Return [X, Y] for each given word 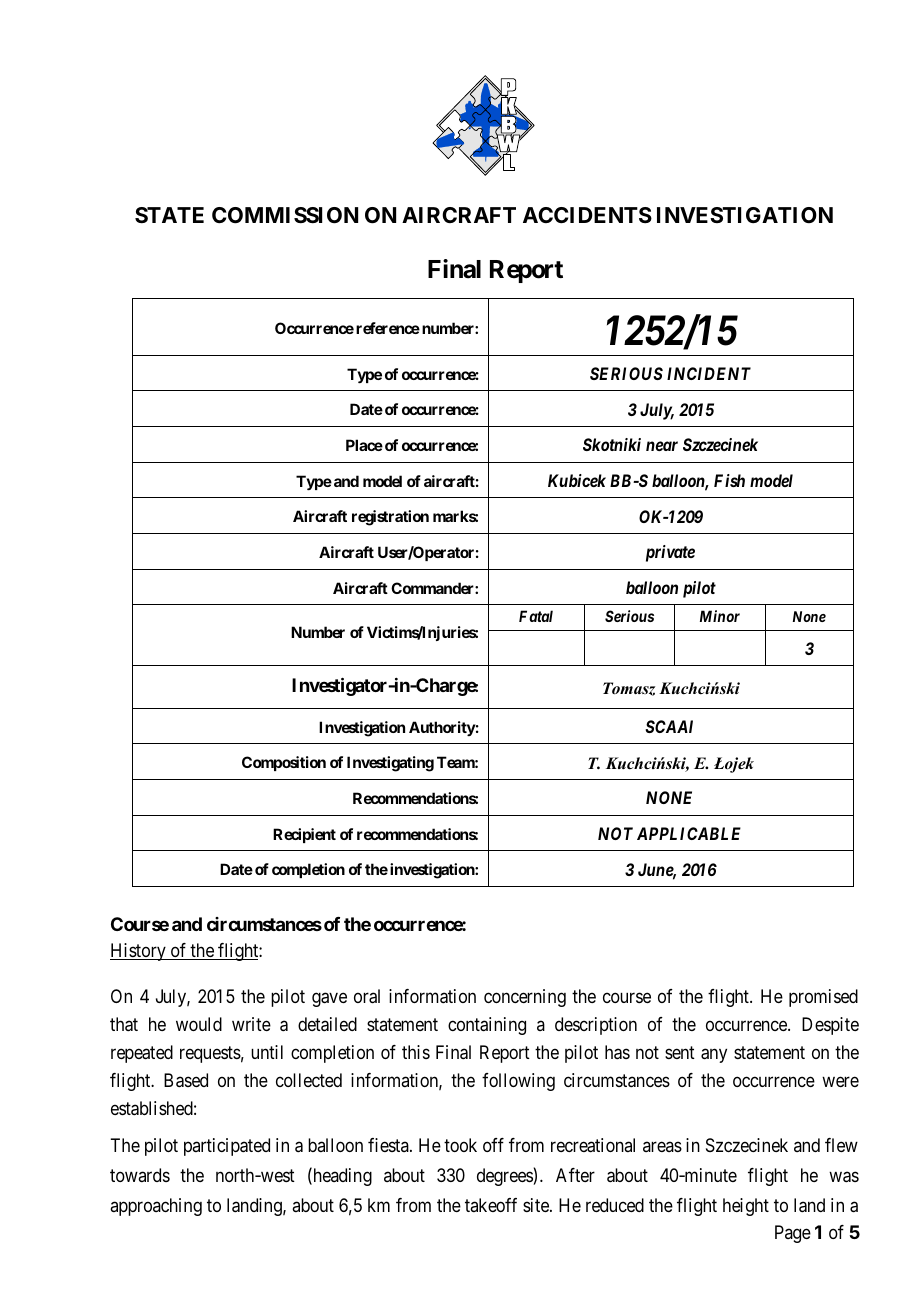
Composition [284, 763]
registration [390, 518]
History [139, 952]
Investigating [390, 764]
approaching [156, 1207]
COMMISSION [285, 215]
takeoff [491, 1205]
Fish [729, 480]
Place [364, 445]
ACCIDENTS [587, 215]
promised [823, 998]
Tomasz [629, 689]
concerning [525, 998]
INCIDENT [709, 373]
